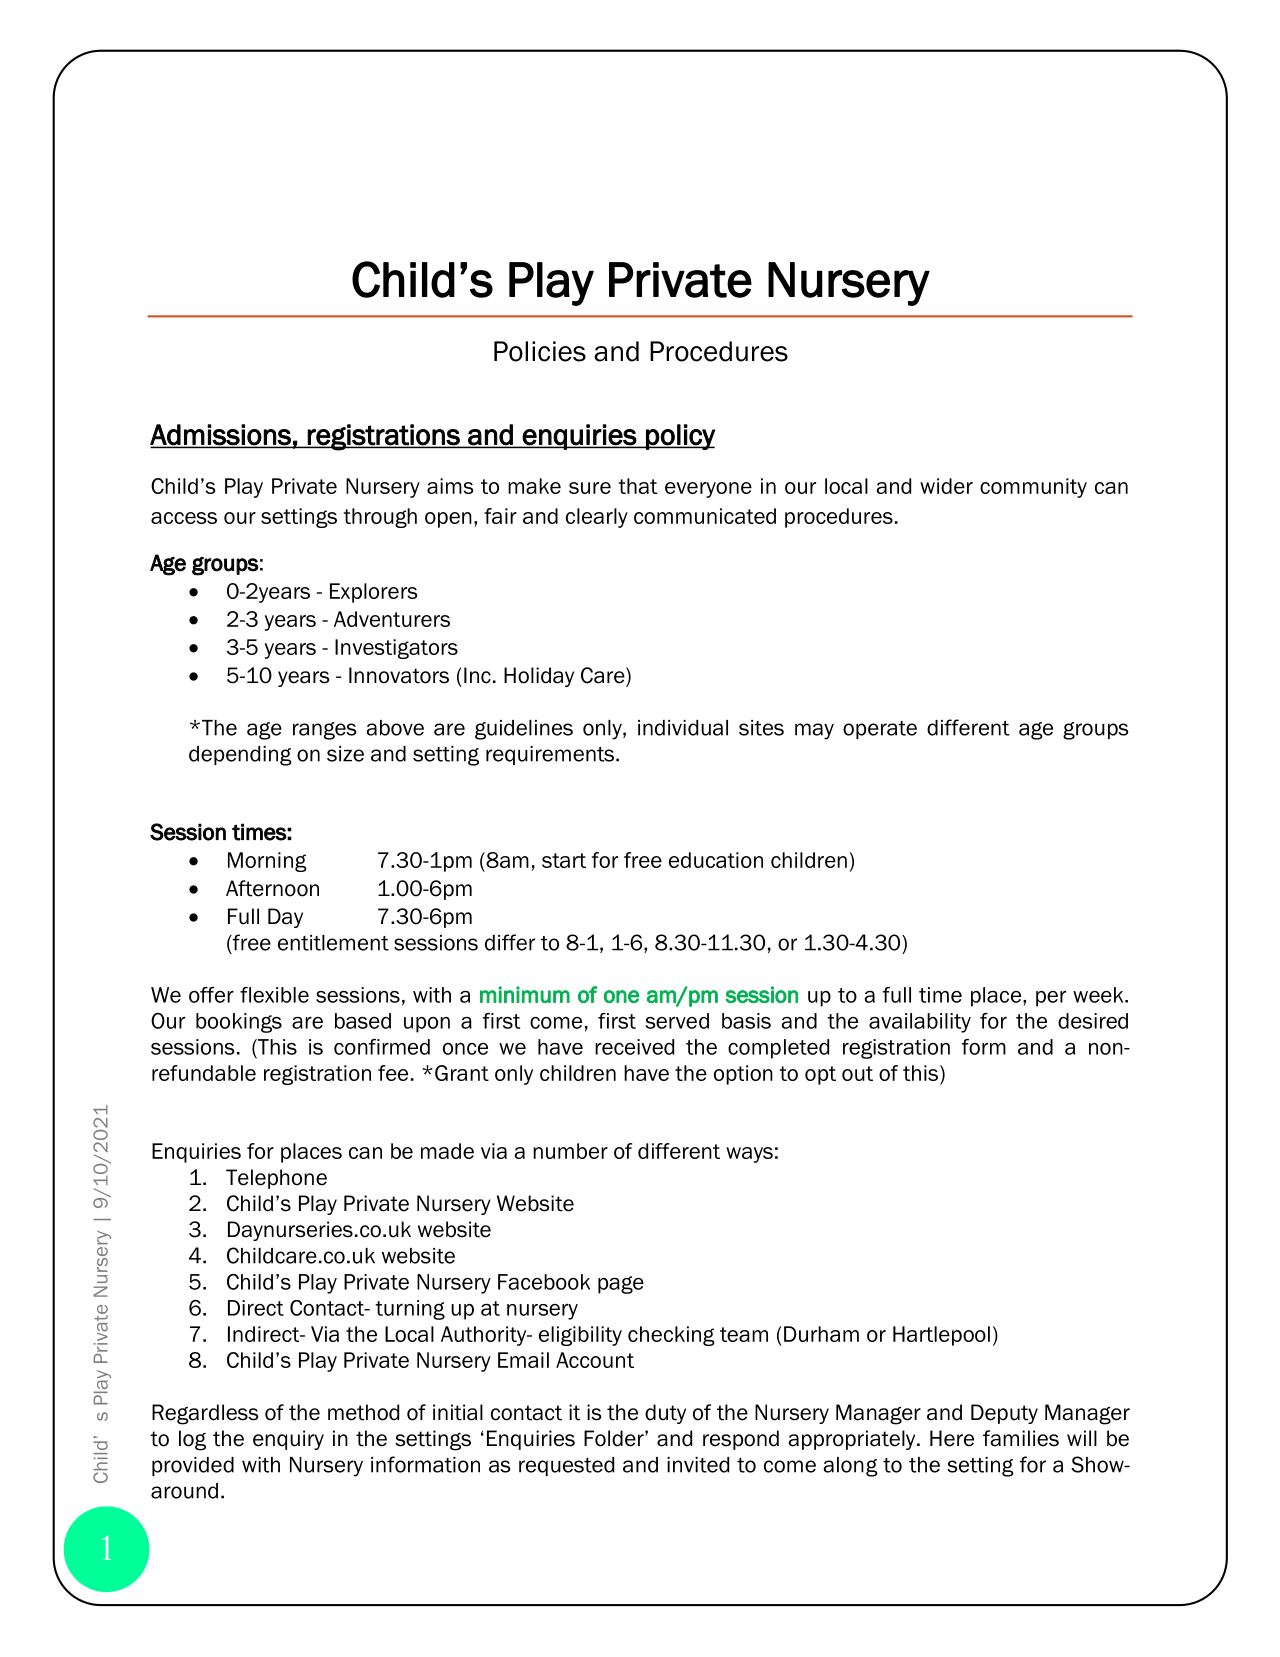 The width and height of the page is (1280, 1657). I want to click on duty, so click(665, 1414).
